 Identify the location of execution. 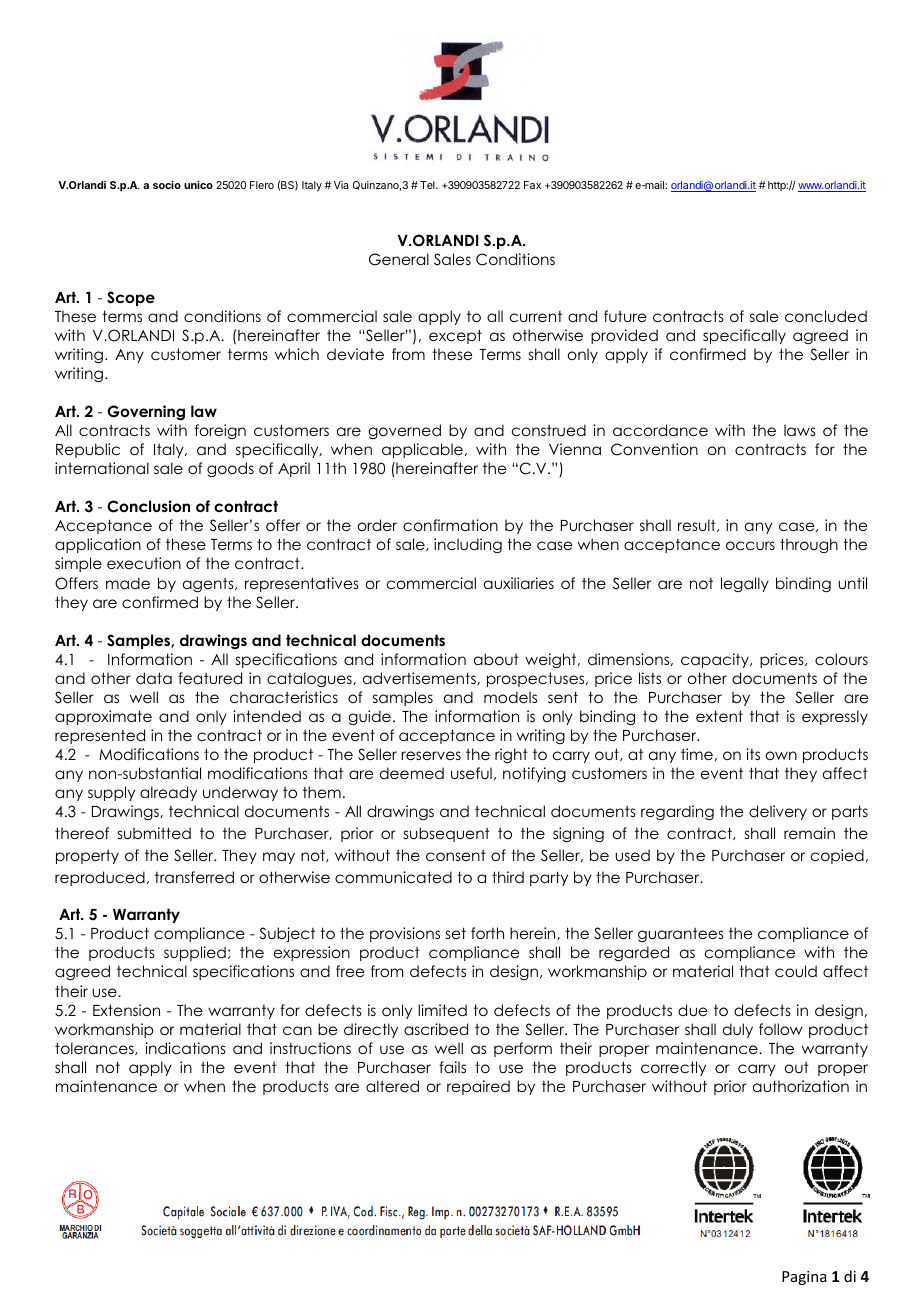
(144, 563).
